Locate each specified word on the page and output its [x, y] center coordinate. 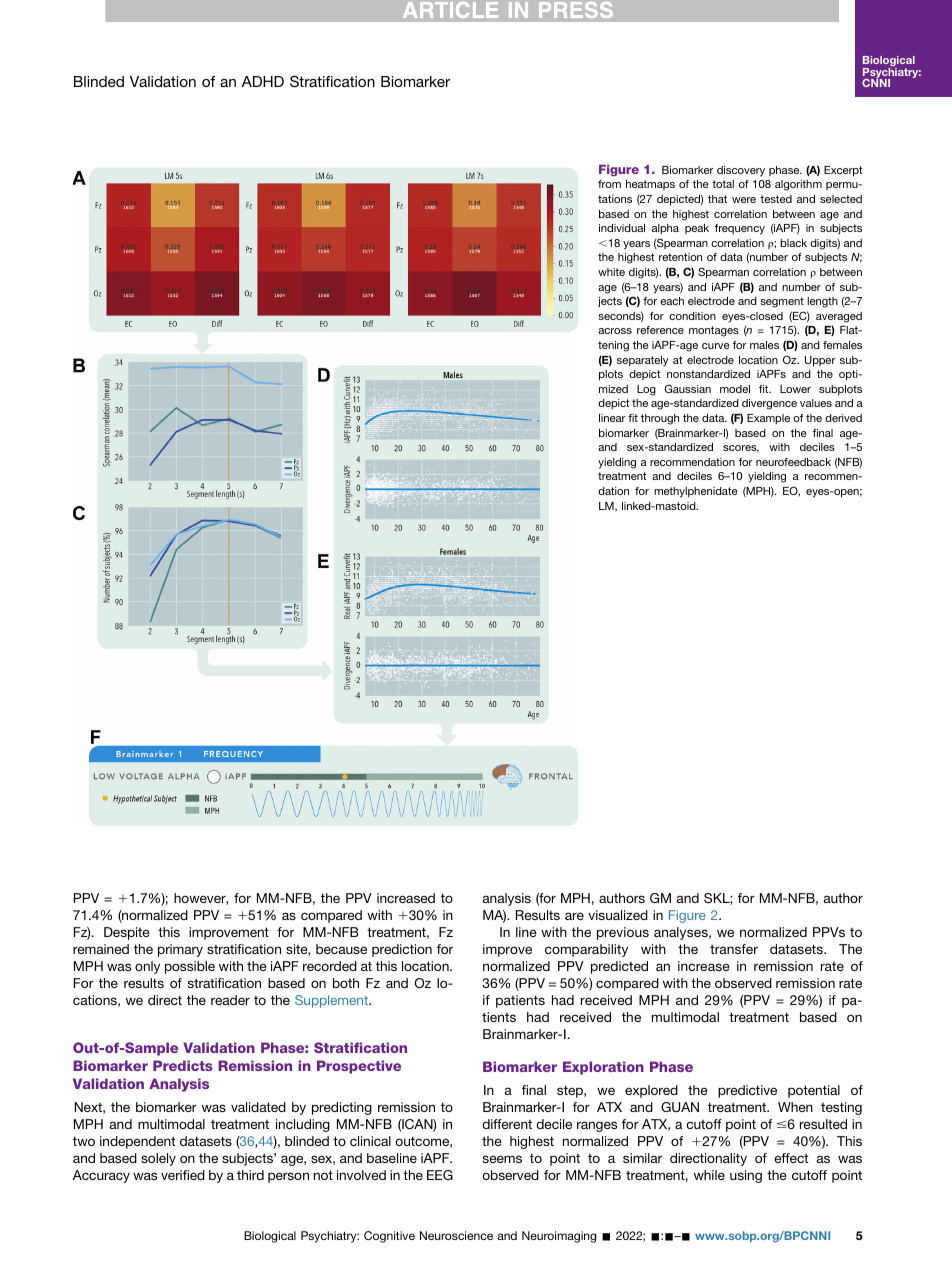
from [609, 184]
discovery [741, 171]
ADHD [263, 81]
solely [158, 1159]
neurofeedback [793, 462]
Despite [127, 933]
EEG [440, 1175]
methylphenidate [696, 492]
